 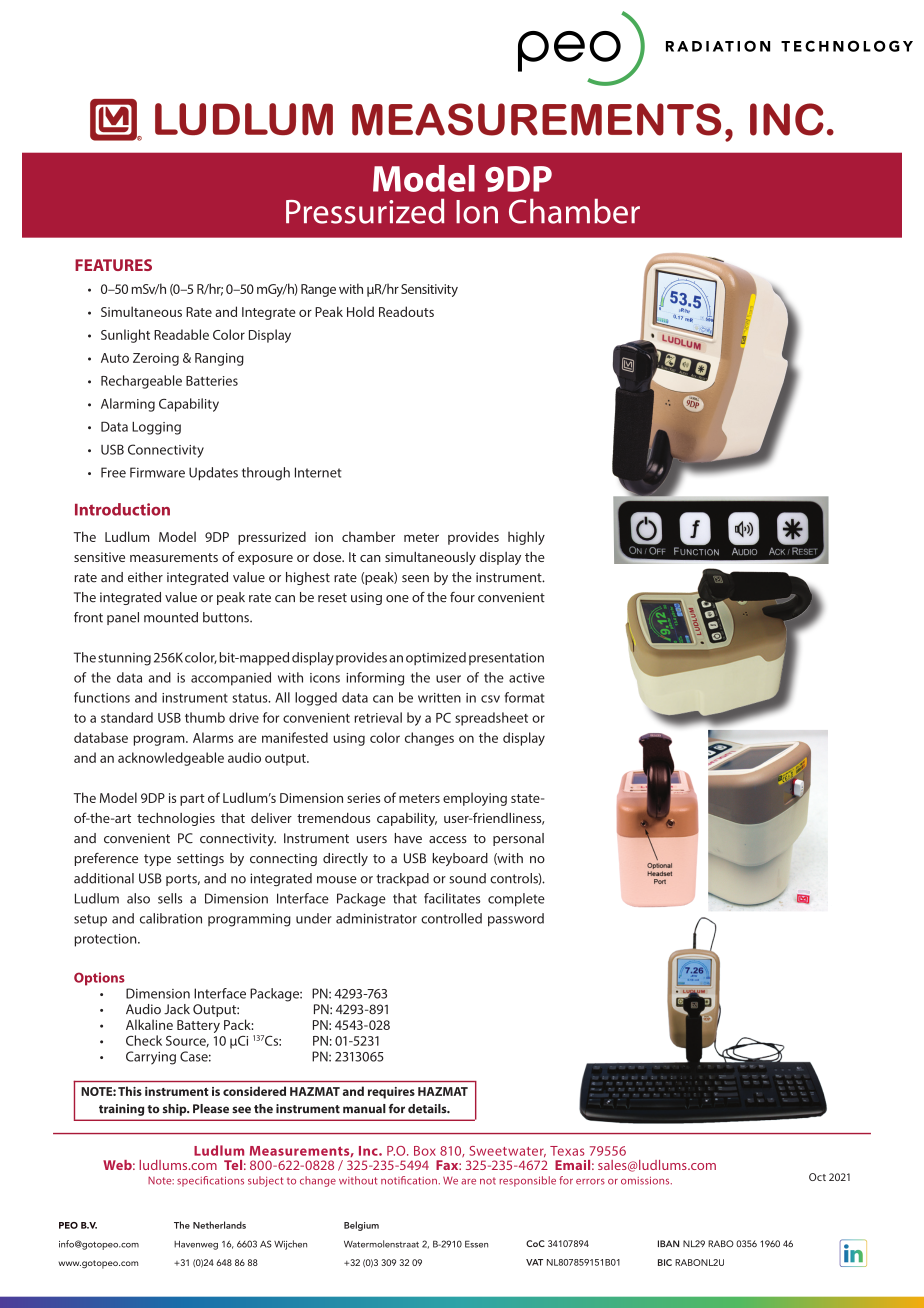 I want to click on controlled, so click(x=451, y=918).
